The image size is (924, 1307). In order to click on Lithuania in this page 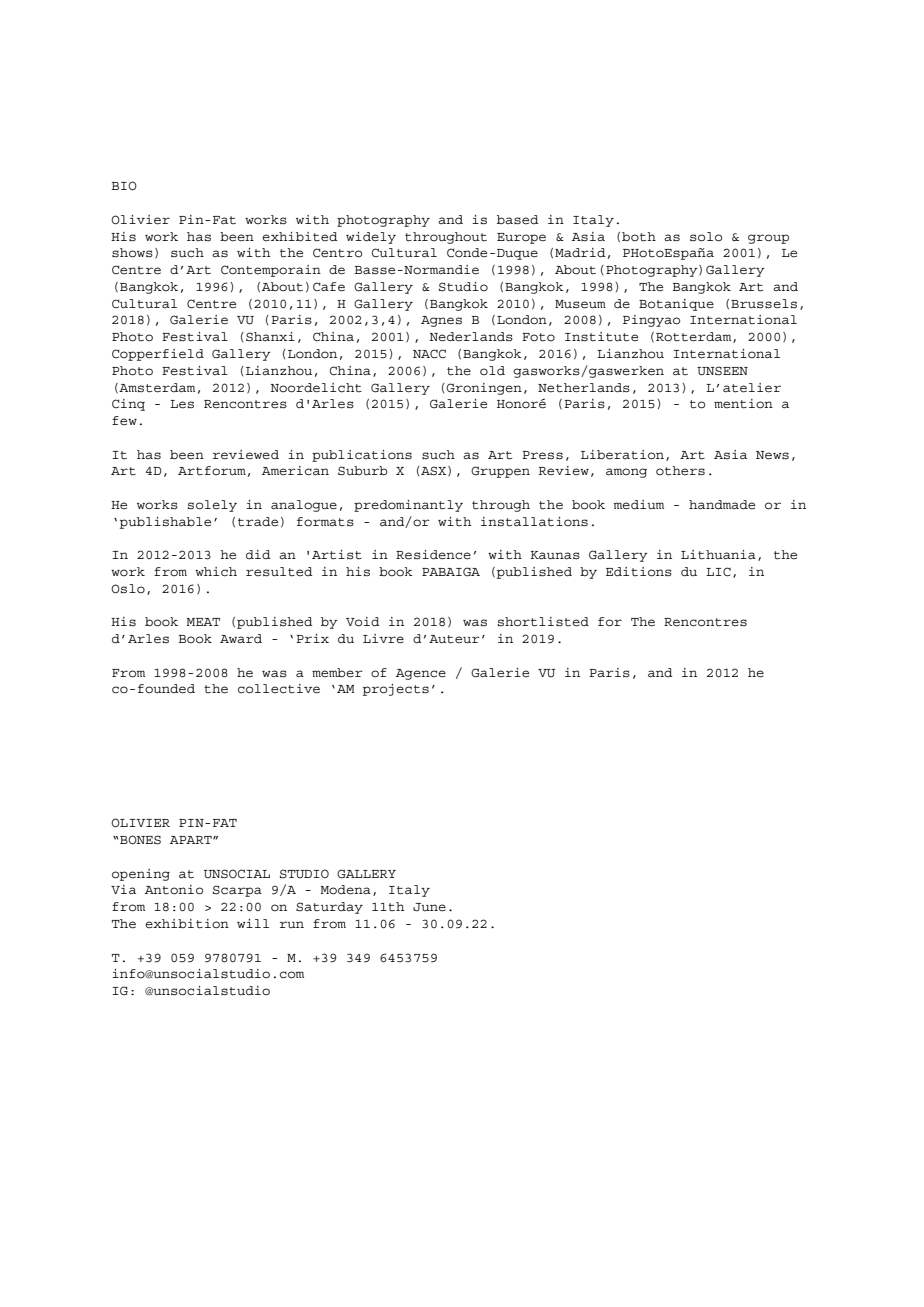, I will do `click(718, 555)`.
